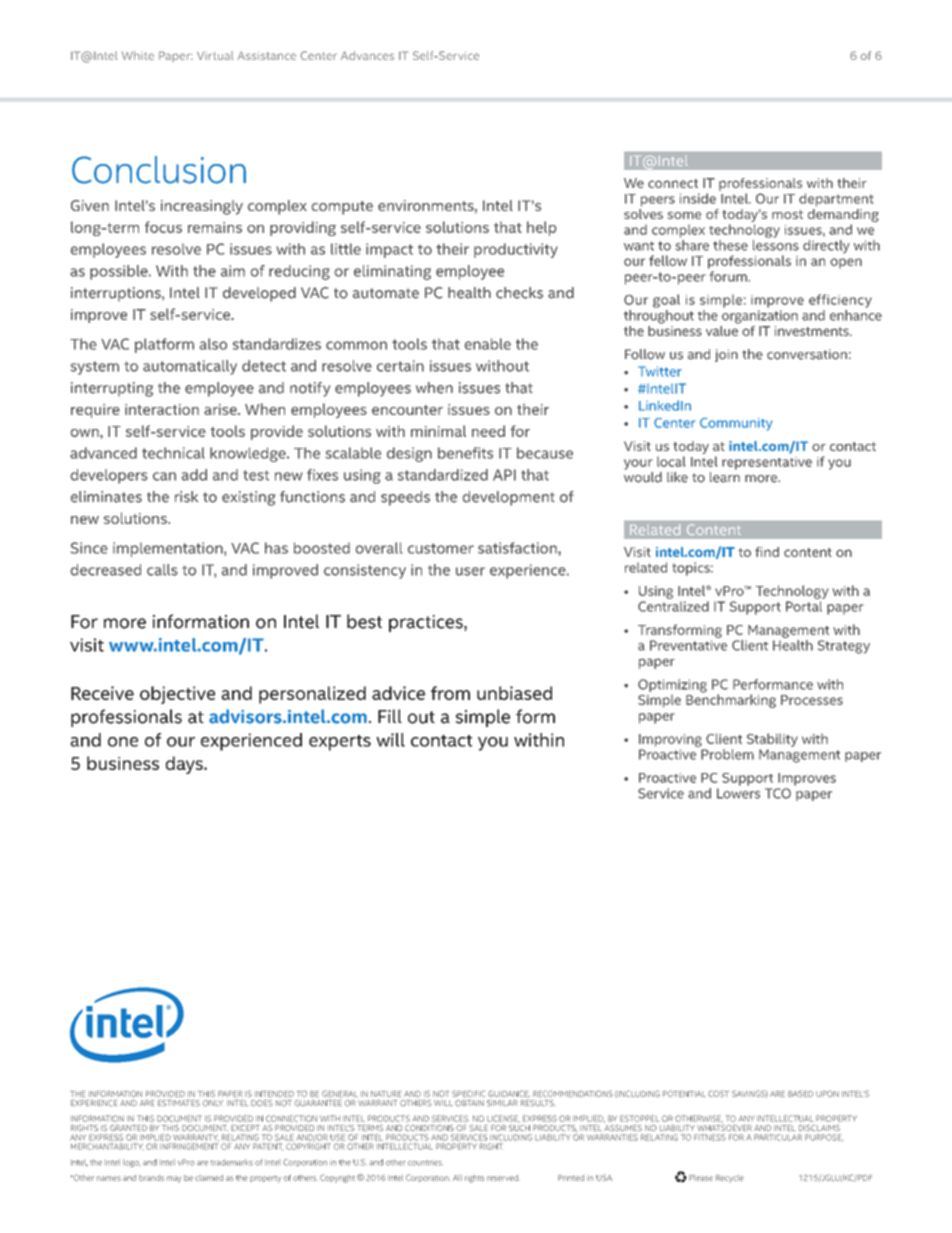 The image size is (952, 1233). What do you see at coordinates (778, 1137) in the screenshot?
I see `PARTICULAR` at bounding box center [778, 1137].
